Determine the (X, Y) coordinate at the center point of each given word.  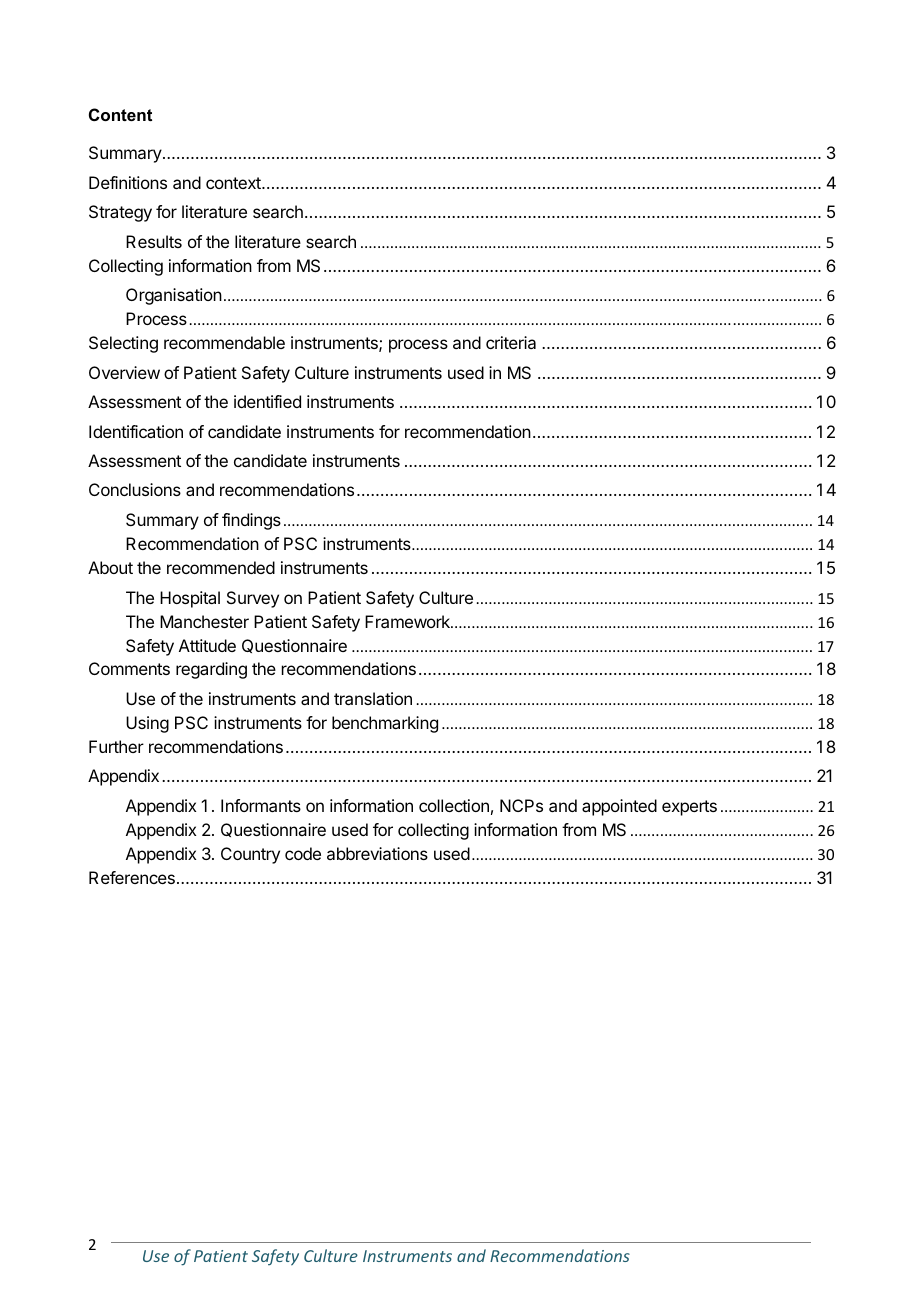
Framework (408, 621)
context (234, 183)
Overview (124, 372)
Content (120, 114)
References (132, 877)
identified (267, 401)
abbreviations (377, 853)
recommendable (224, 342)
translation (373, 698)
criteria (511, 342)
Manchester (204, 621)
